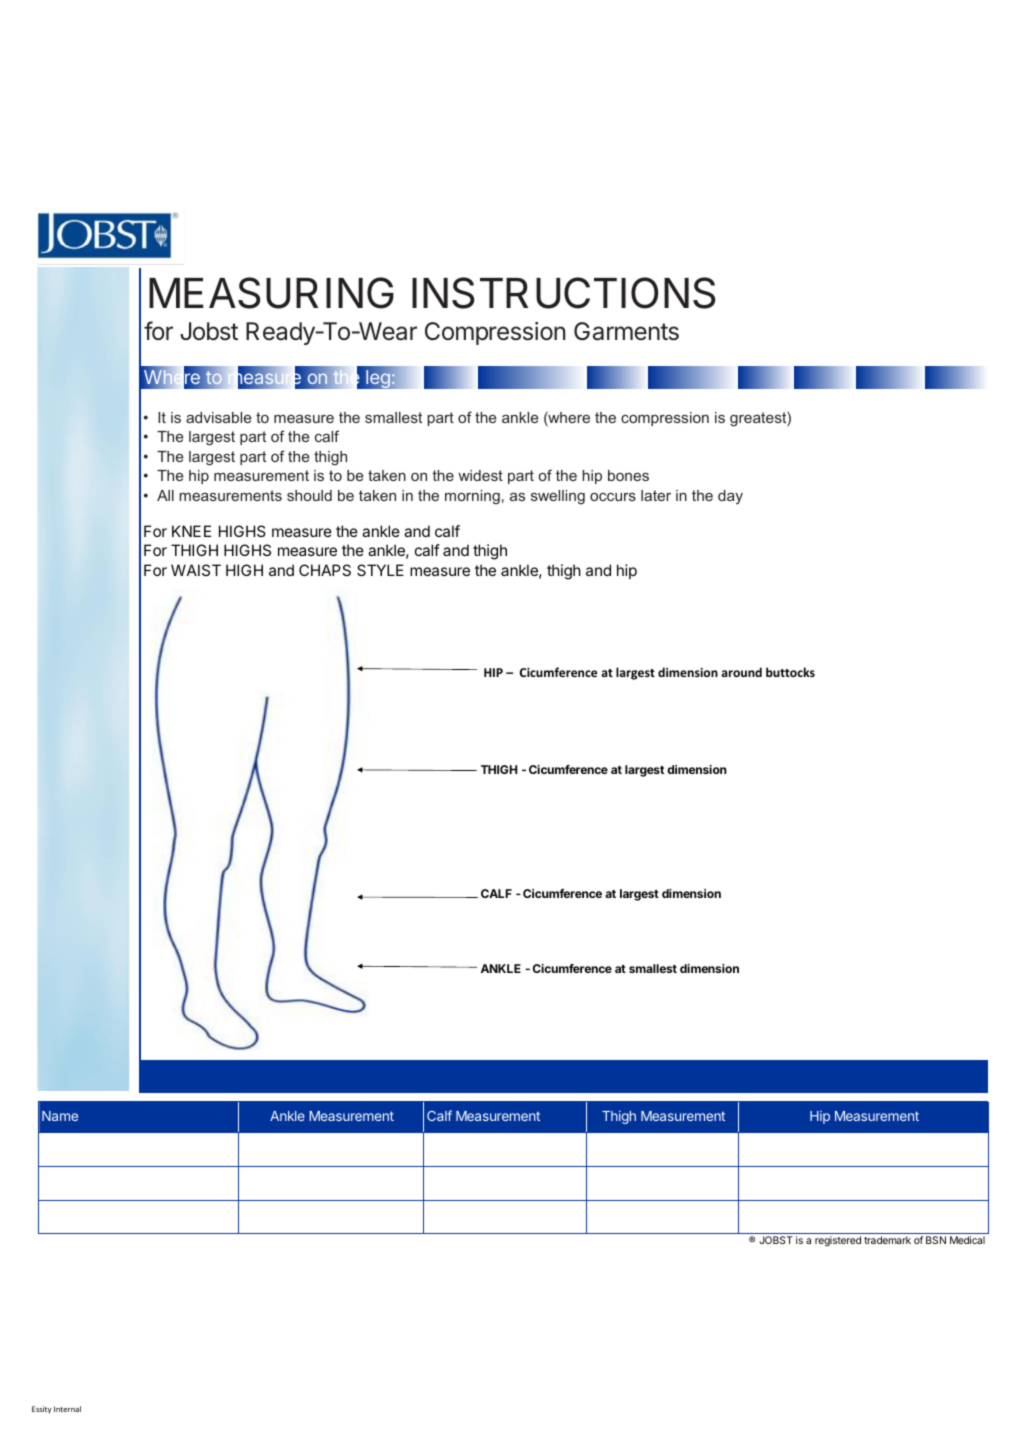  I want to click on Garments, so click(626, 331).
